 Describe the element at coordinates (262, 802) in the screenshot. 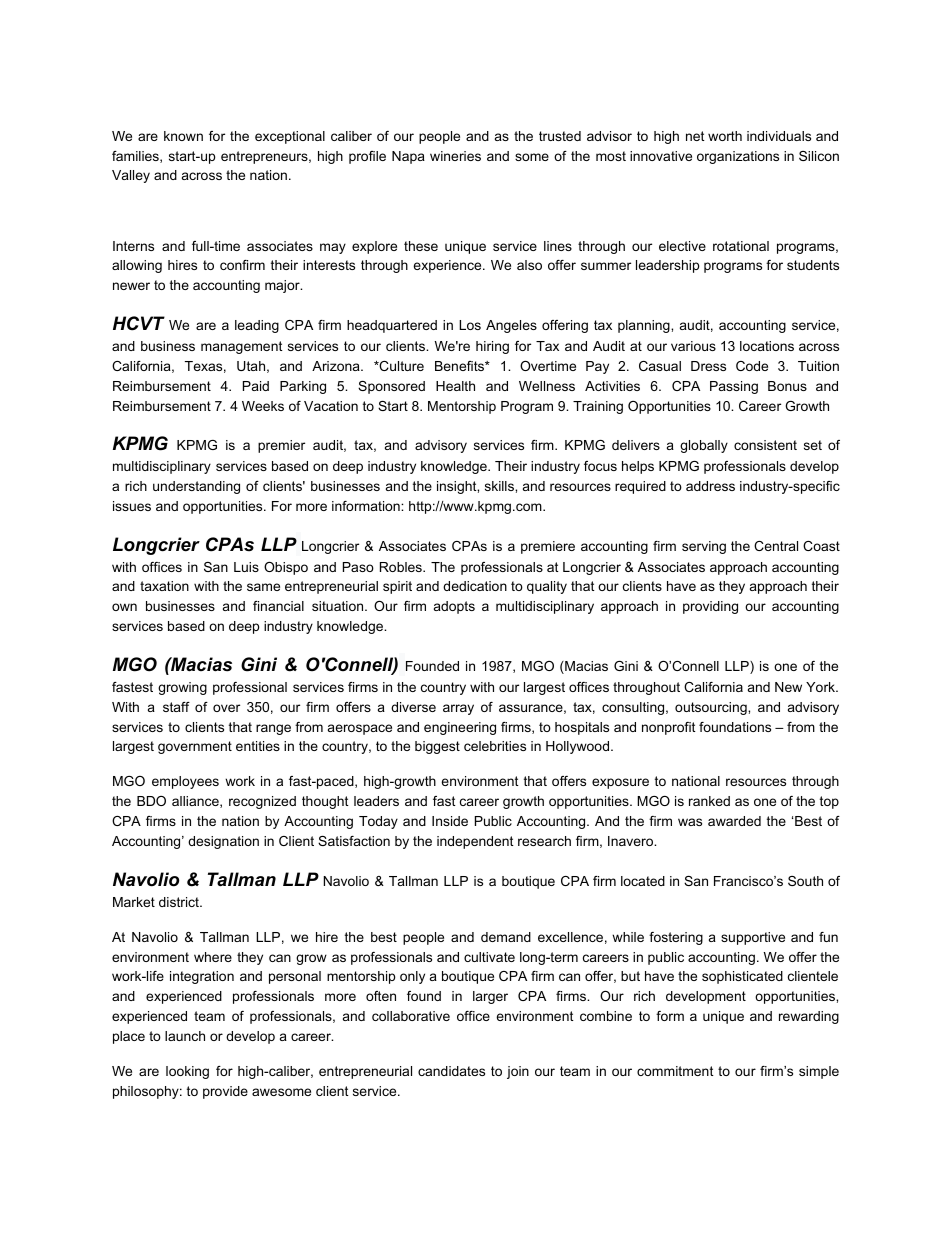

I see `recognized` at that location.
